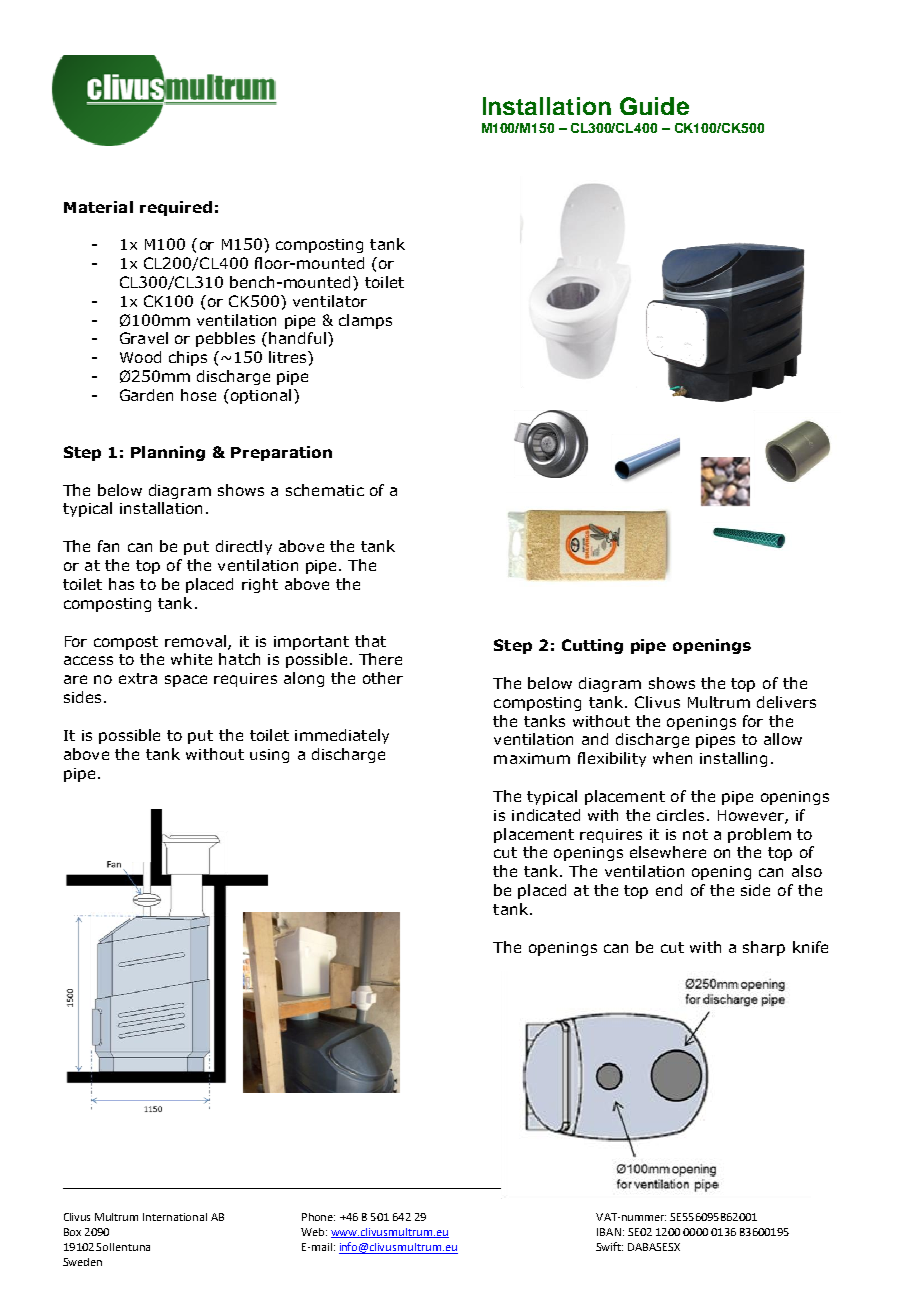 This document has width=924, height=1308. Describe the element at coordinates (609, 1232) in the document. I see `IBAN` at that location.
